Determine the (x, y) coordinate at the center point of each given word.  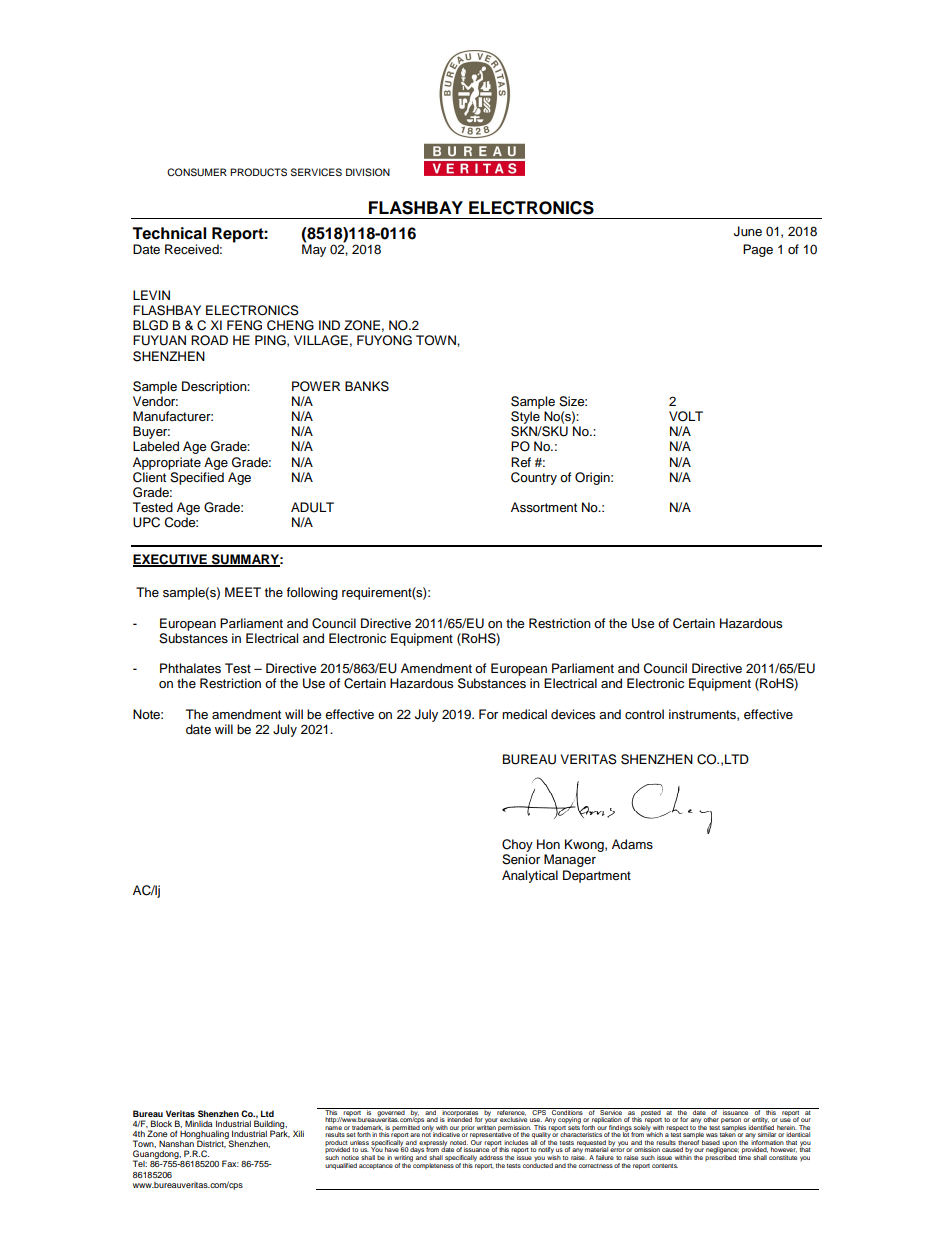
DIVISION (368, 172)
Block (161, 1123)
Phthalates (190, 668)
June (748, 231)
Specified (197, 478)
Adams (632, 844)
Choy (517, 847)
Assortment (544, 507)
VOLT (686, 416)
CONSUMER (197, 172)
